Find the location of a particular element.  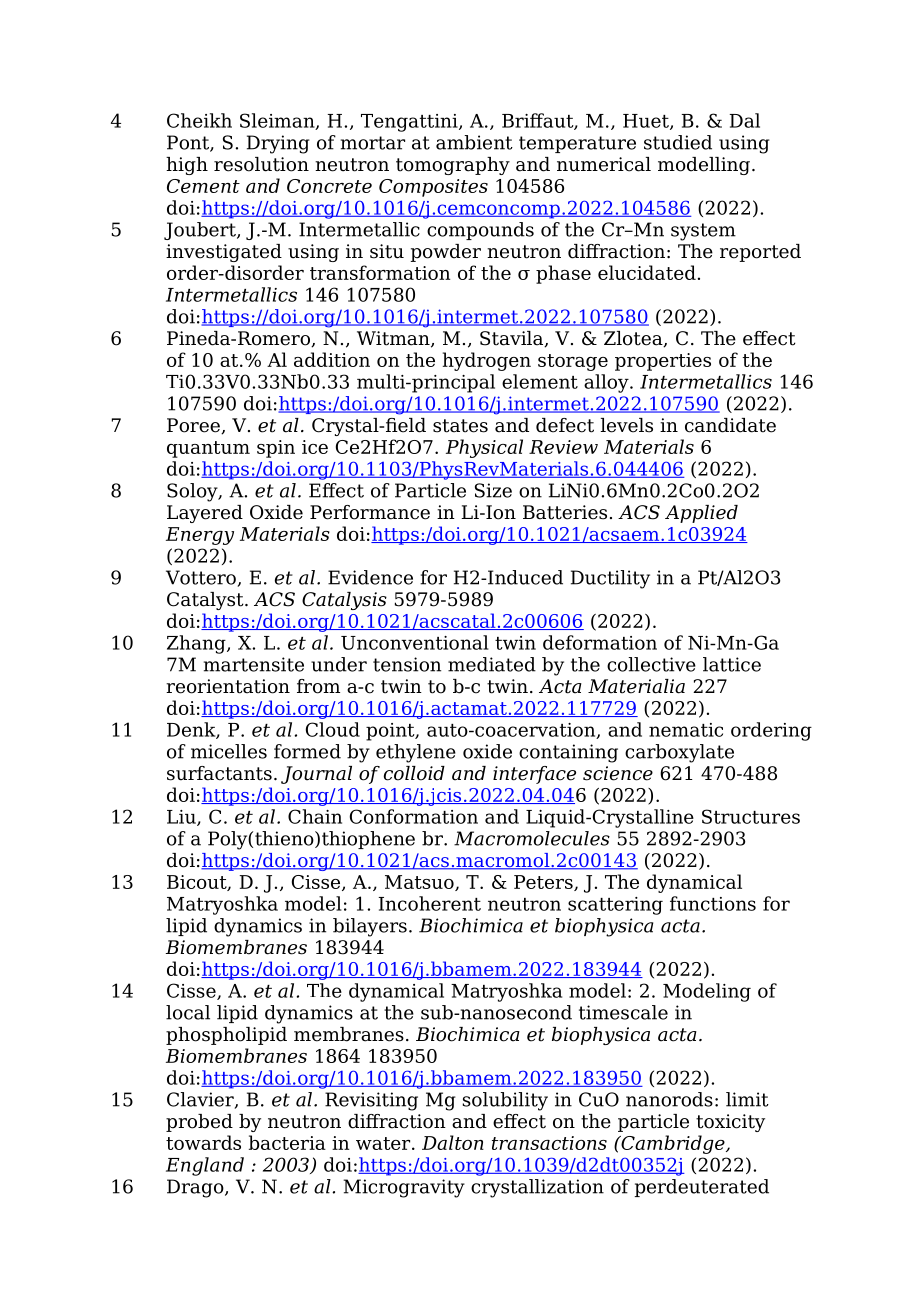

states is located at coordinates (460, 426).
